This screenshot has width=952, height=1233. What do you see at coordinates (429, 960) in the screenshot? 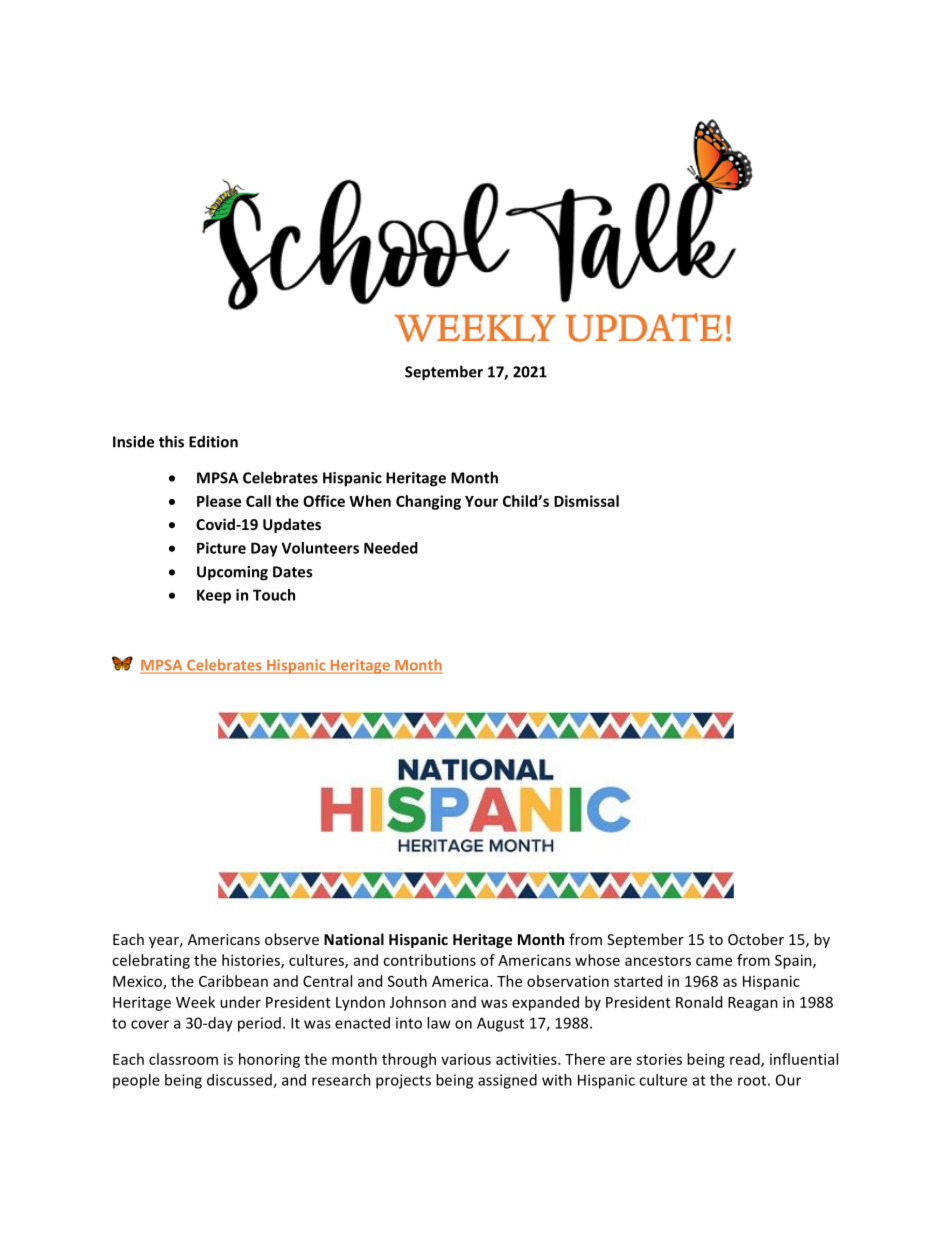
I see `contributions` at bounding box center [429, 960].
